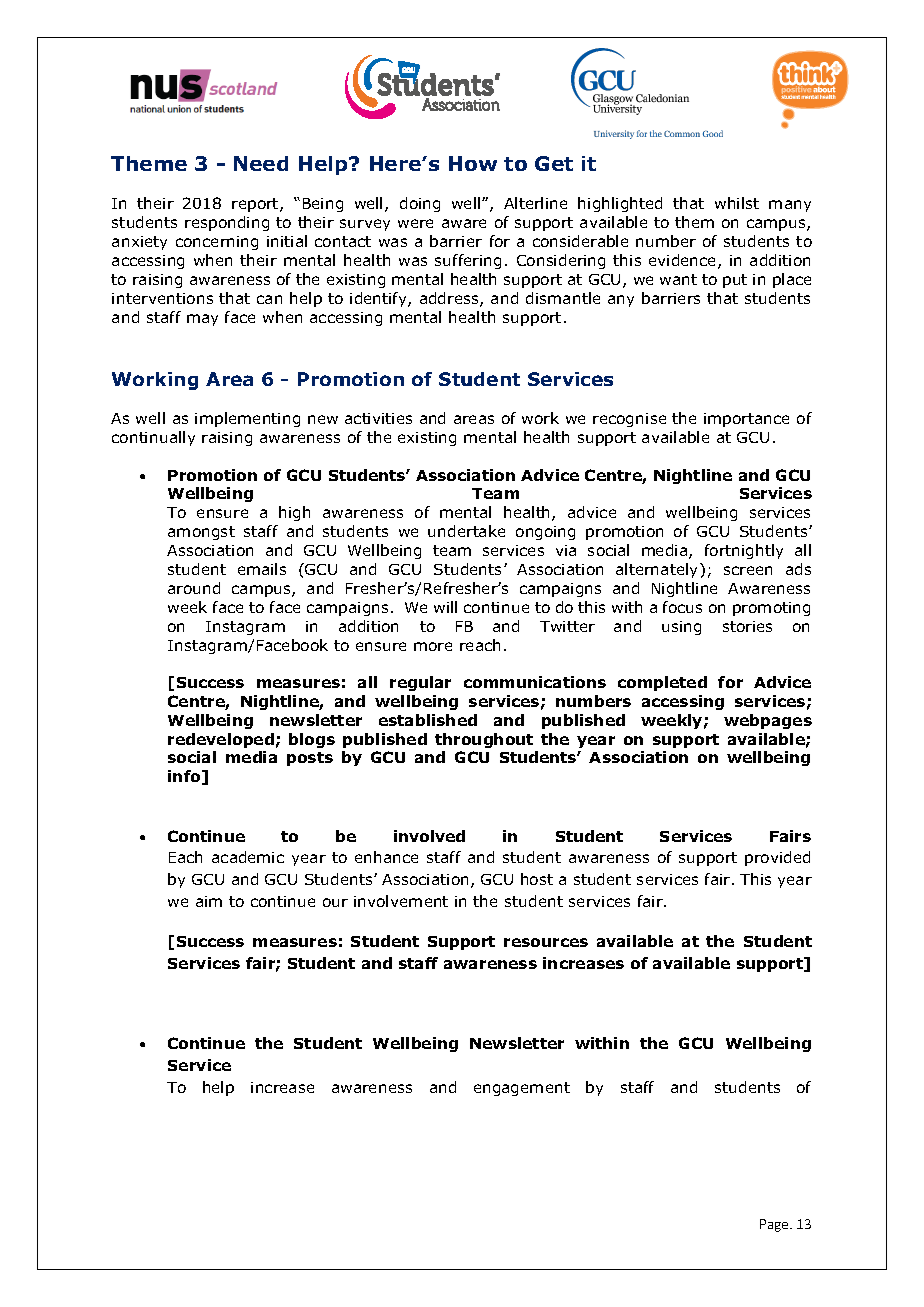 This page has height=1307, width=924. What do you see at coordinates (221, 740) in the page?
I see `redeveloped` at bounding box center [221, 740].
